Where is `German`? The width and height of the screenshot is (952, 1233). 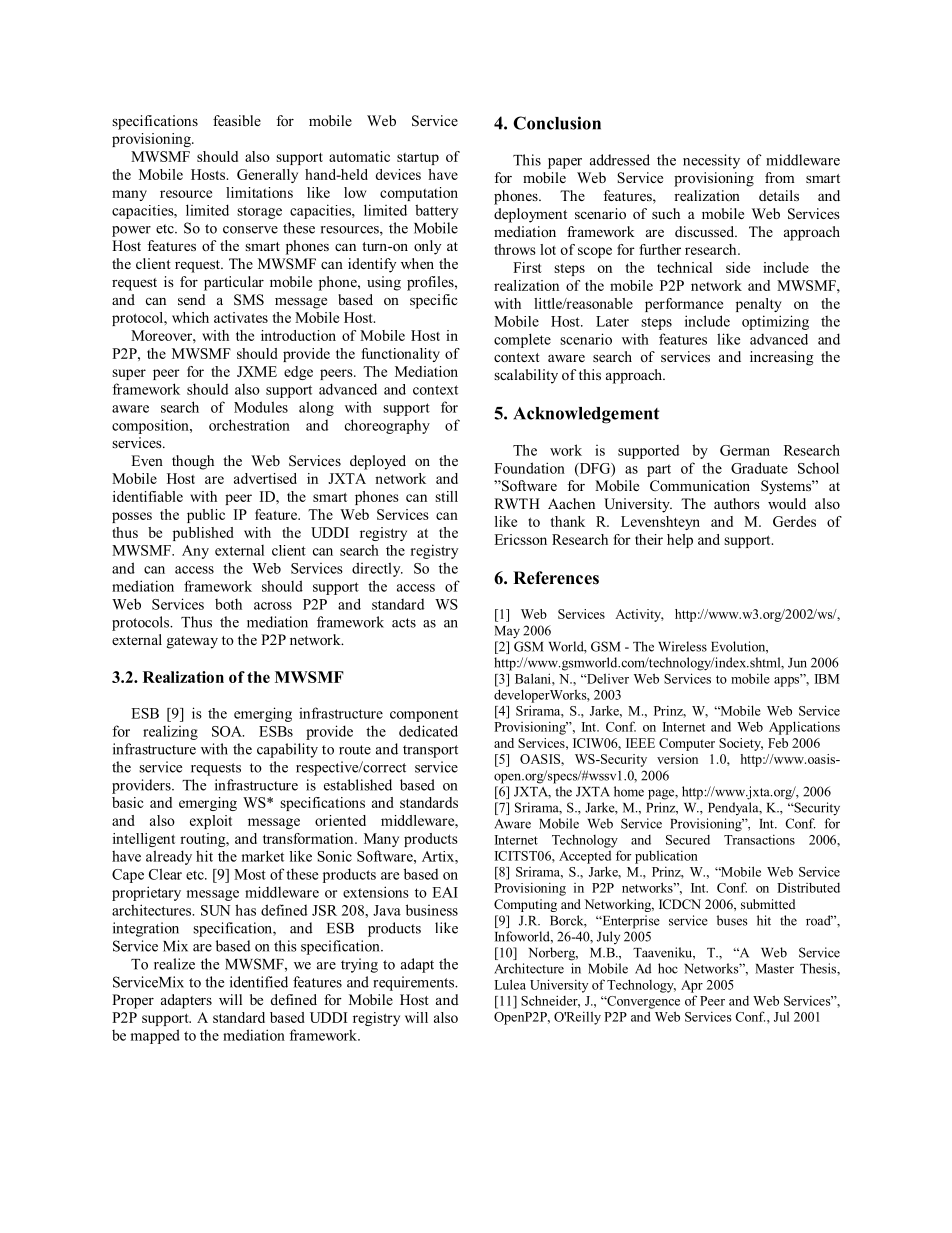
German is located at coordinates (745, 450).
